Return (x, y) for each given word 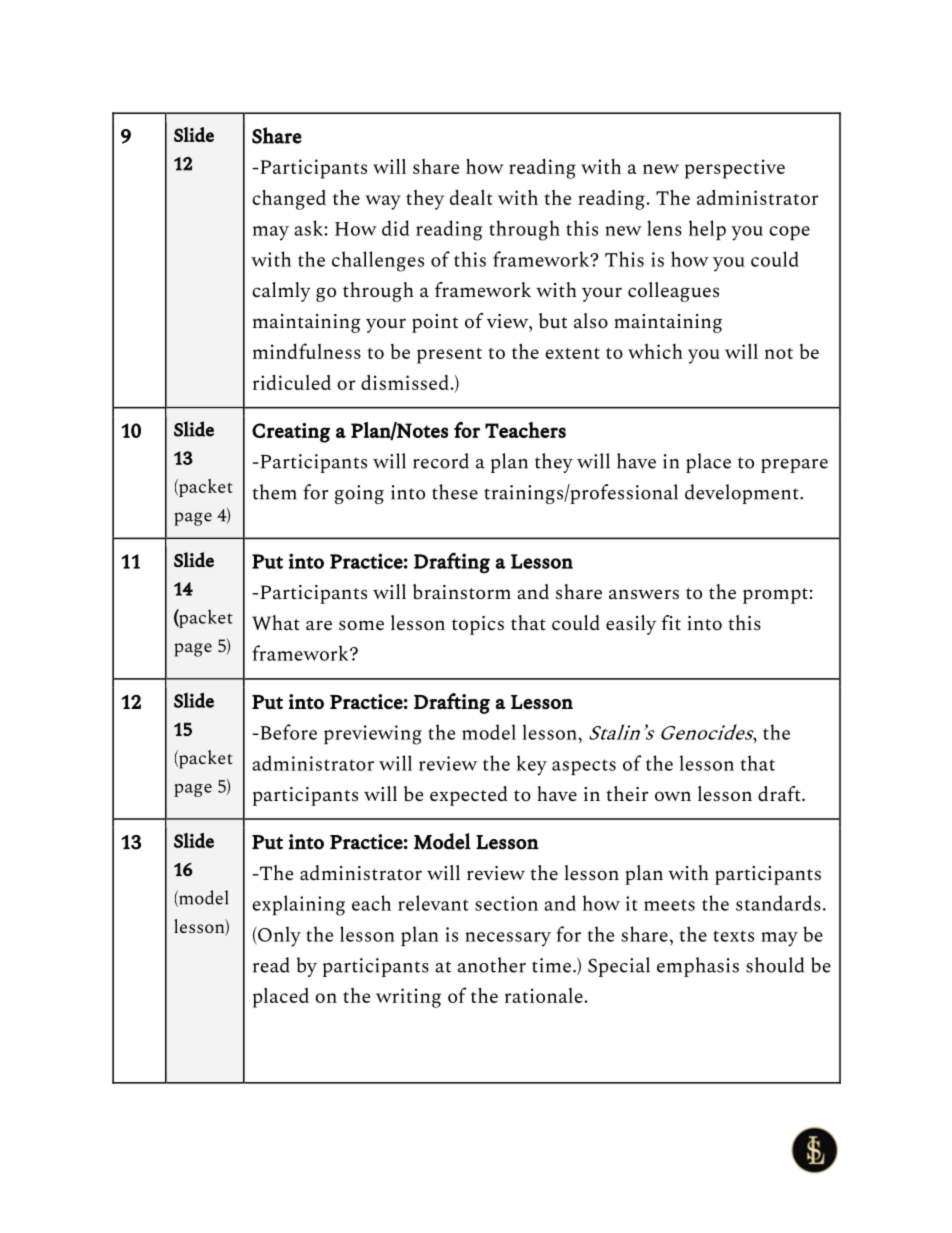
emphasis (698, 967)
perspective (735, 169)
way (383, 202)
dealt (471, 197)
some (361, 625)
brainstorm (462, 591)
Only (278, 936)
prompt (775, 596)
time (551, 965)
